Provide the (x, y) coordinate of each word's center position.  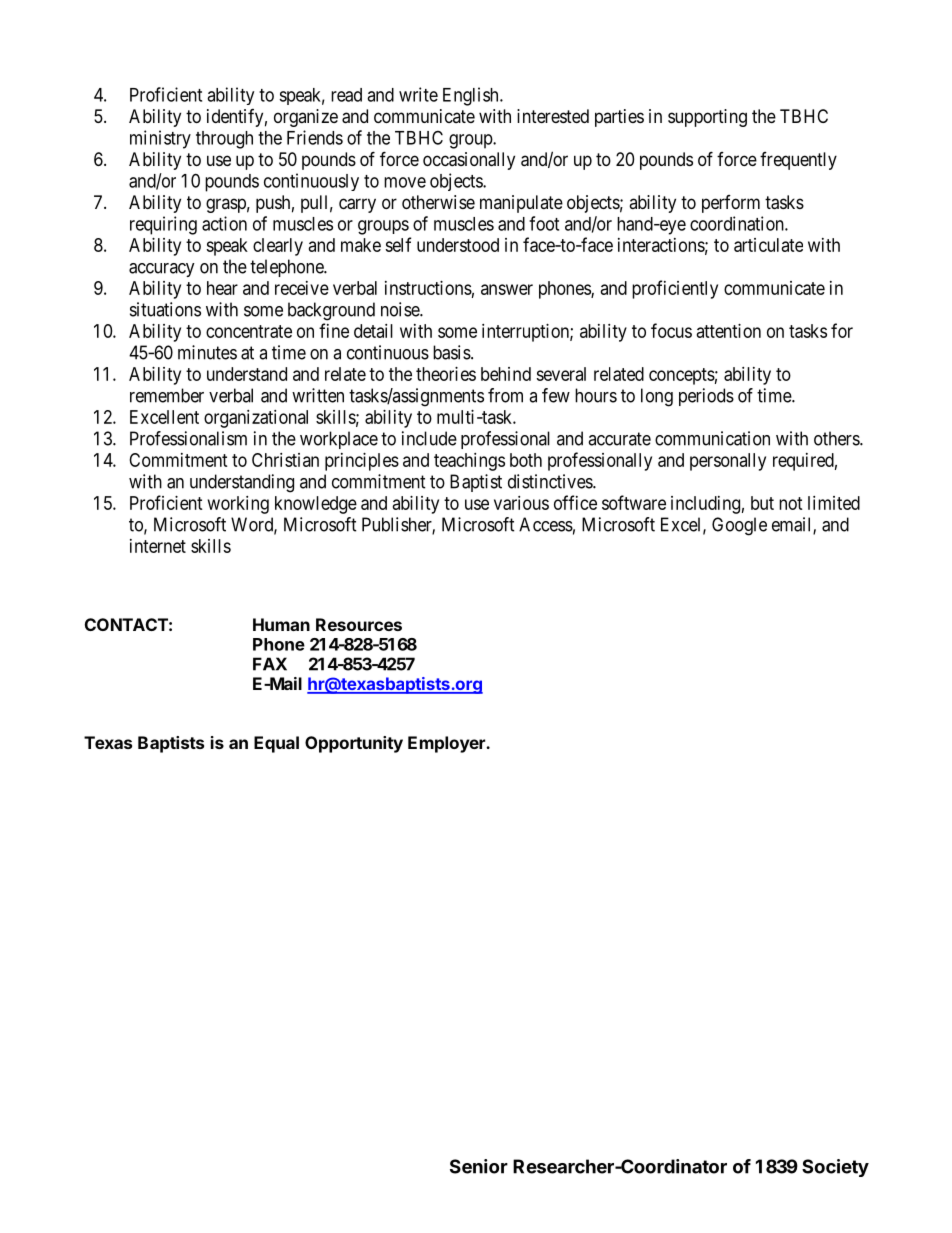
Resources (359, 624)
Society (835, 1168)
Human (281, 624)
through (224, 140)
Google (739, 526)
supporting (707, 118)
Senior (479, 1166)
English (472, 96)
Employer (447, 744)
